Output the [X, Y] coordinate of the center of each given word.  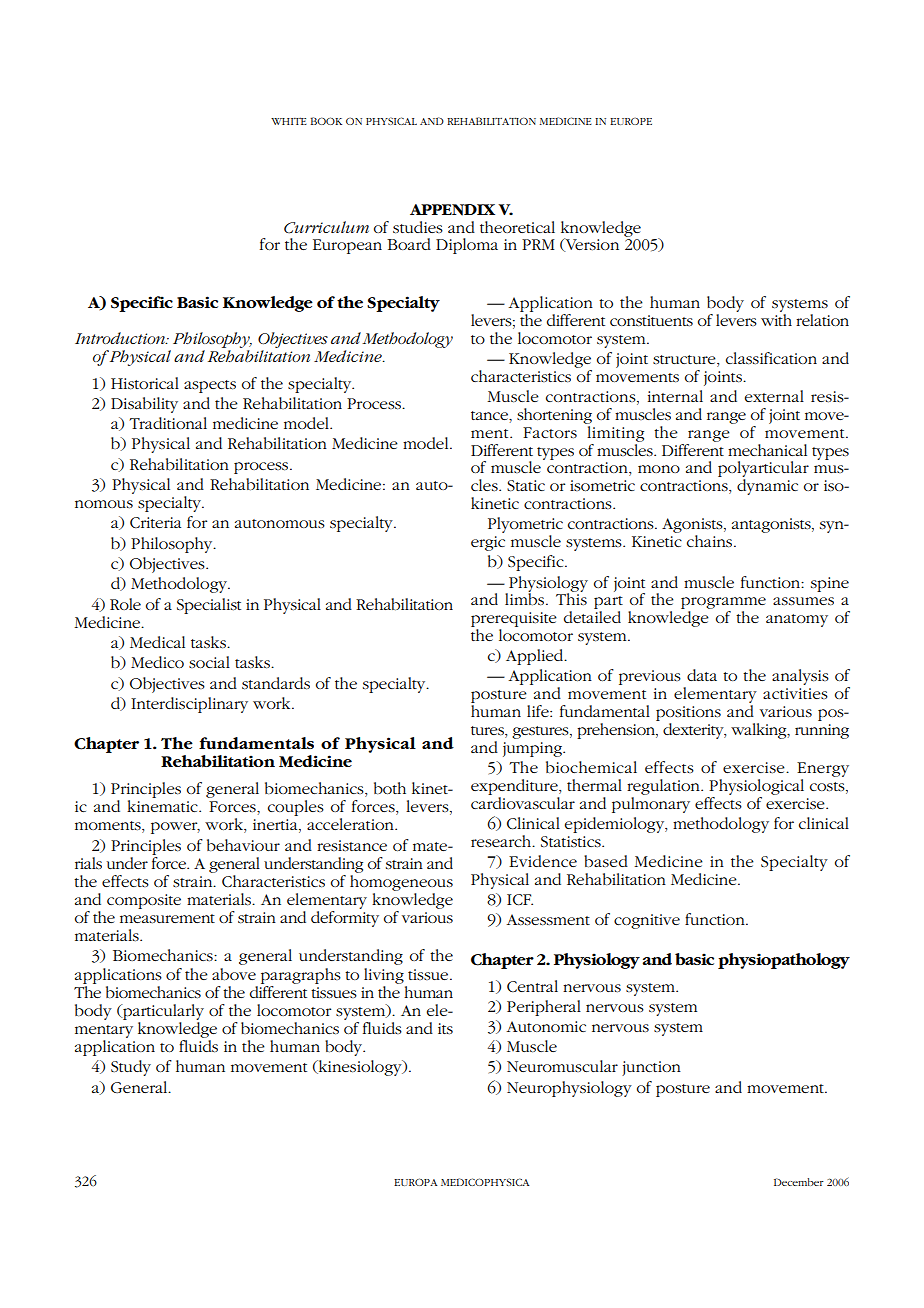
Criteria [155, 522]
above [234, 974]
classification [771, 358]
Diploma [467, 246]
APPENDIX [452, 210]
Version [591, 245]
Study [131, 1068]
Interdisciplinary [189, 705]
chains [711, 541]
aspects [210, 386]
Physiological [756, 787]
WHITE [289, 121]
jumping [534, 749]
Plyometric [525, 526]
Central [532, 986]
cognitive [647, 921]
